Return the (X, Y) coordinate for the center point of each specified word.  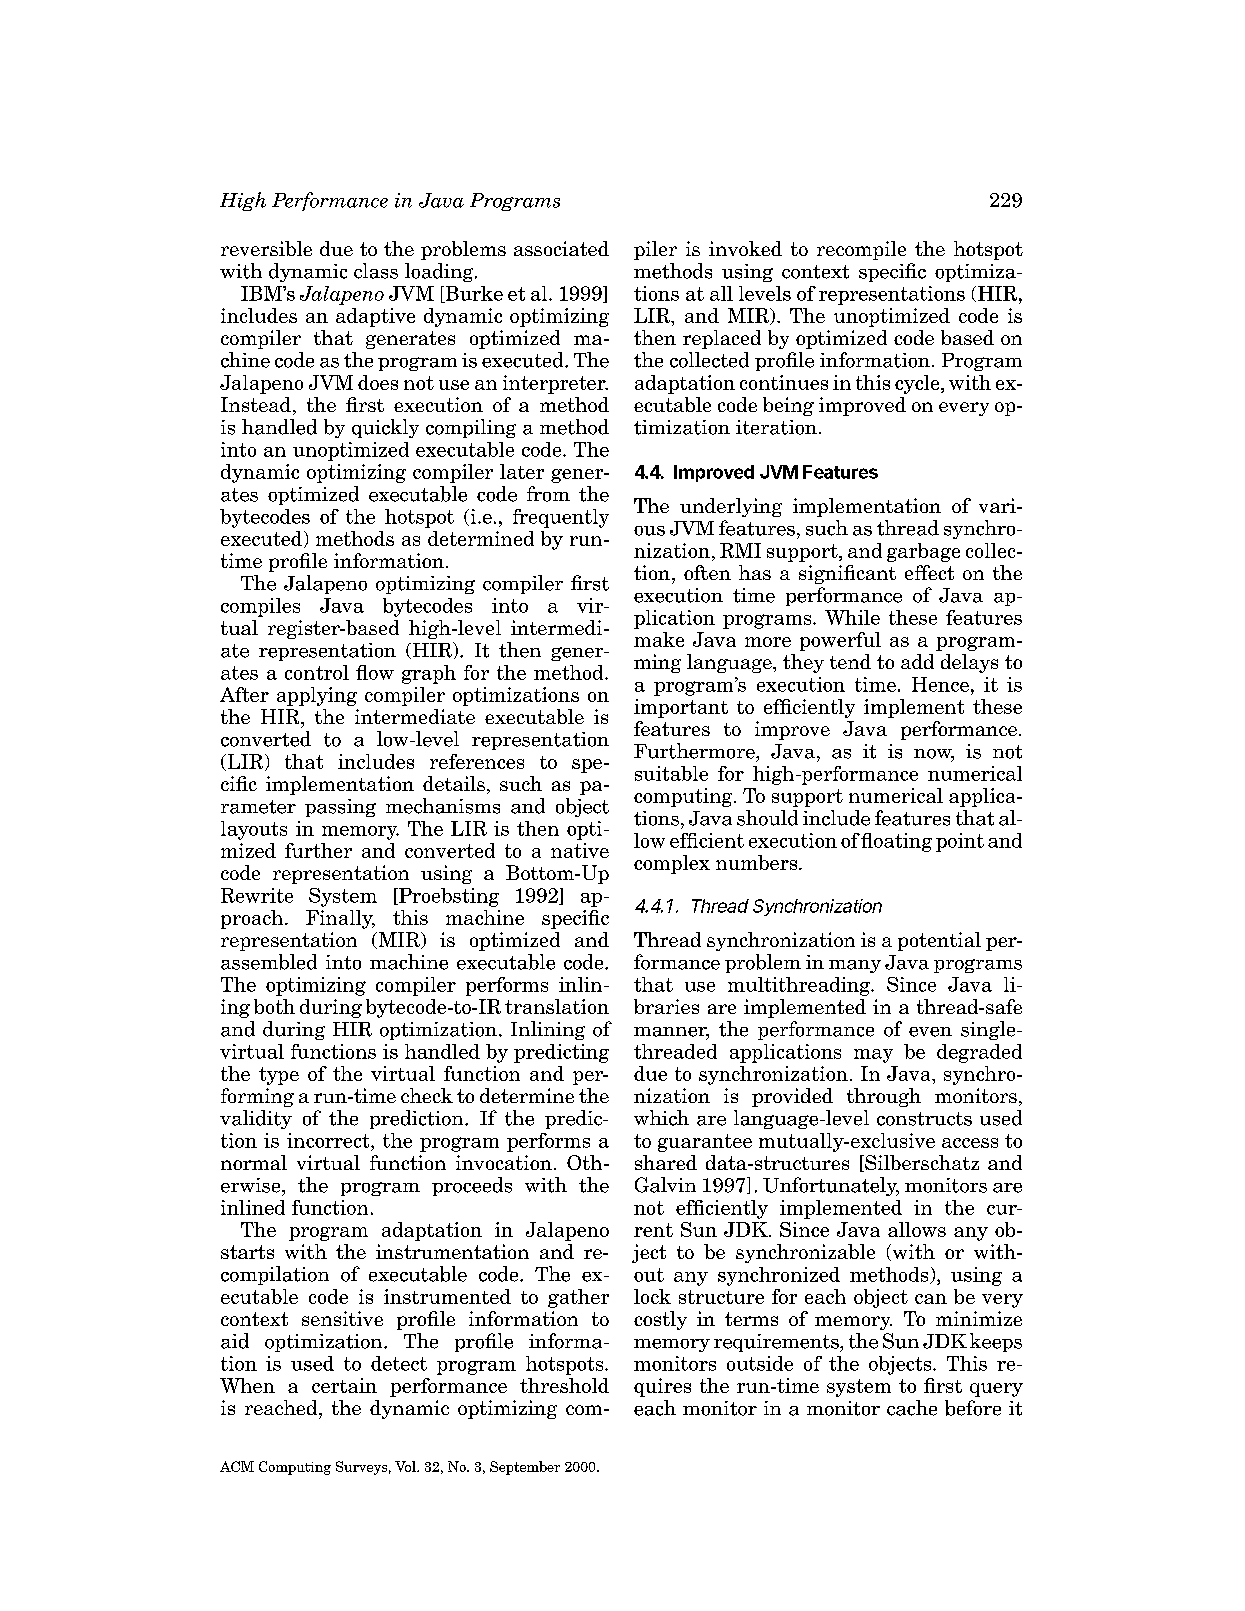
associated (561, 248)
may (873, 1056)
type (279, 1076)
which (661, 1118)
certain (344, 1385)
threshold (564, 1385)
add (917, 661)
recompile (861, 250)
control (317, 672)
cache (912, 1408)
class (376, 271)
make (659, 639)
